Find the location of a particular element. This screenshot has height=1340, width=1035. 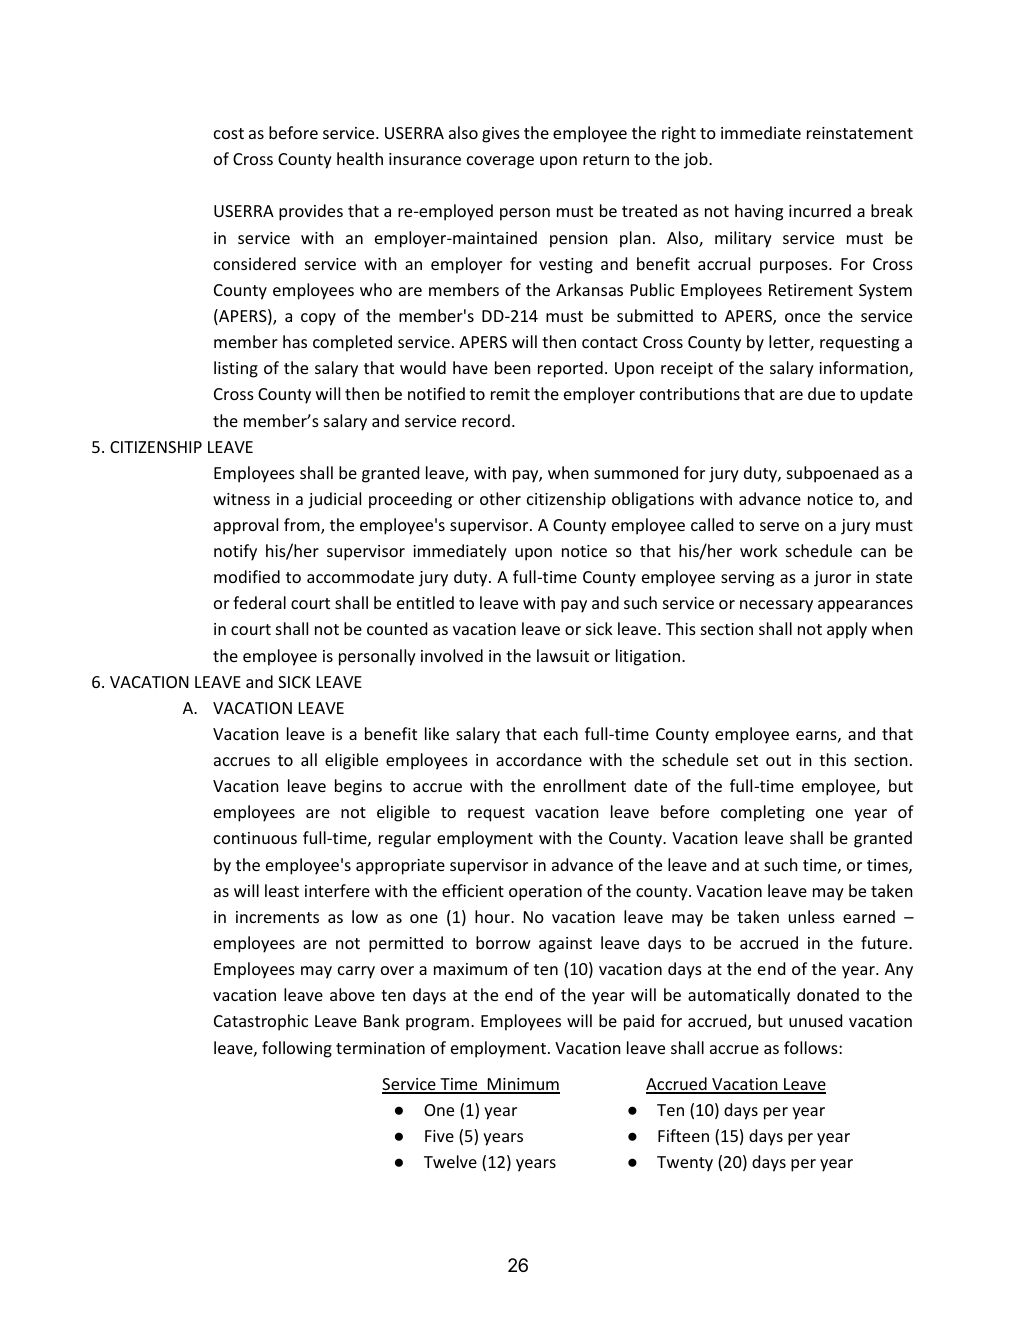

has is located at coordinates (295, 341).
